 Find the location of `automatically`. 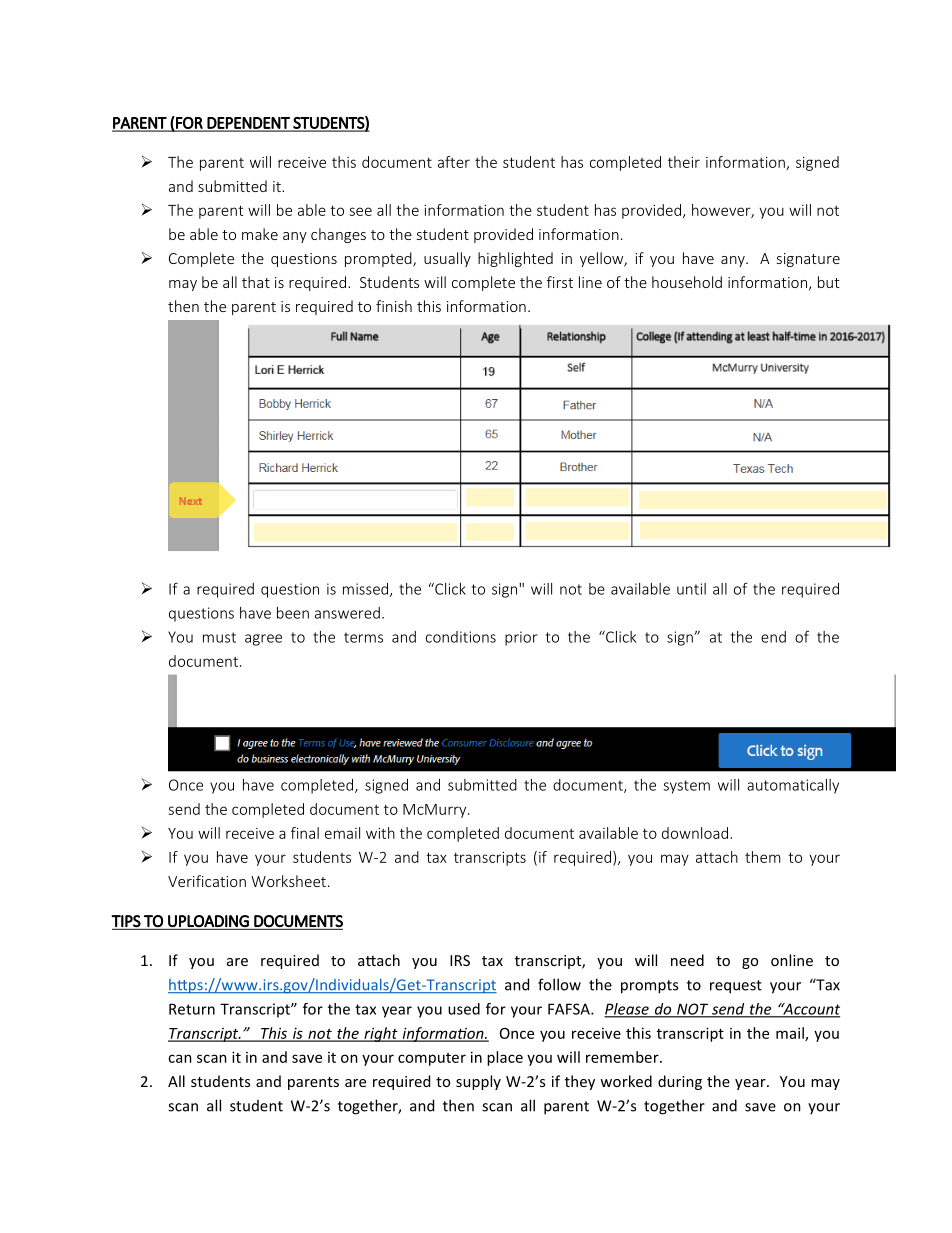

automatically is located at coordinates (793, 786).
